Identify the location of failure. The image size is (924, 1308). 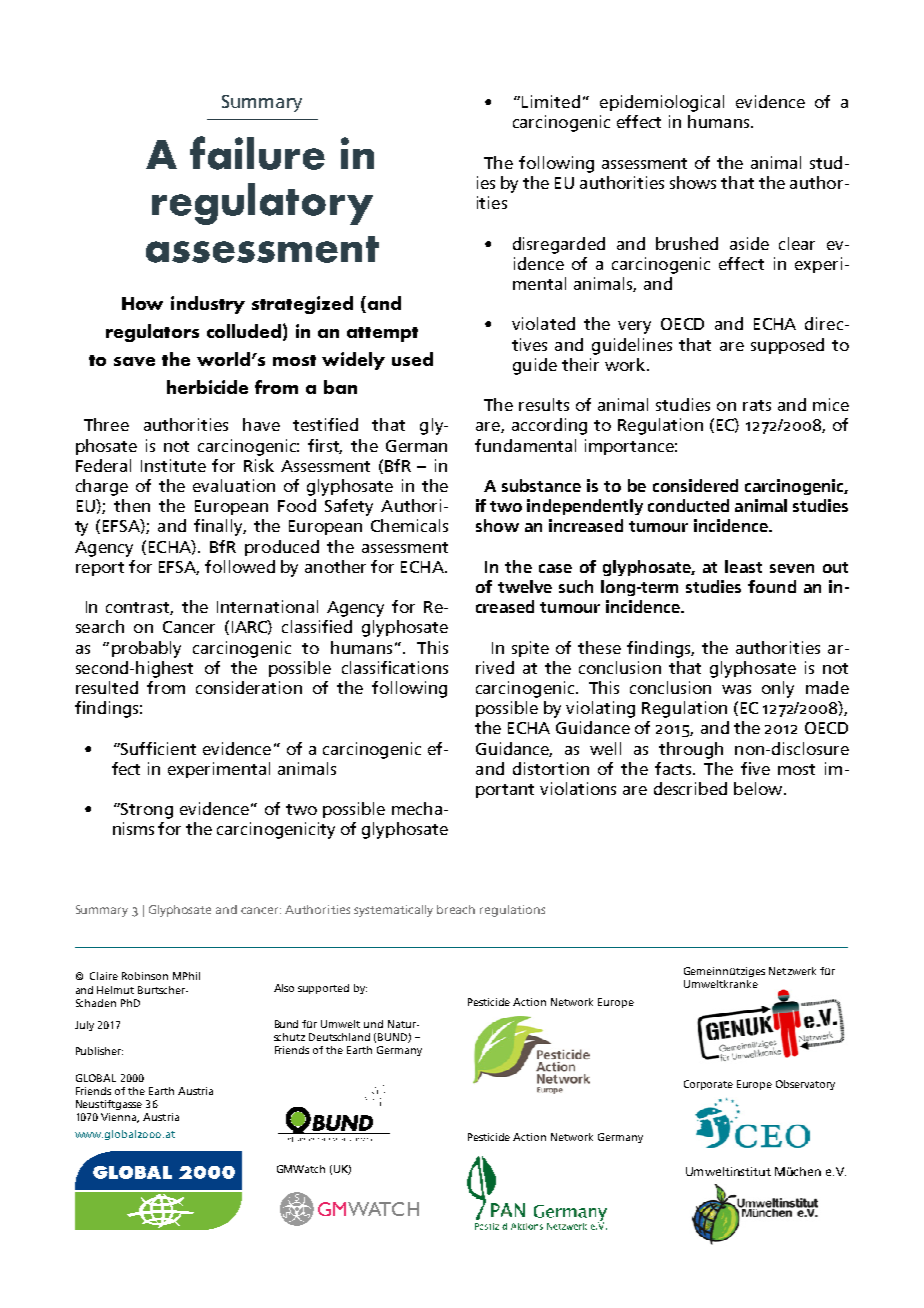
(257, 153).
